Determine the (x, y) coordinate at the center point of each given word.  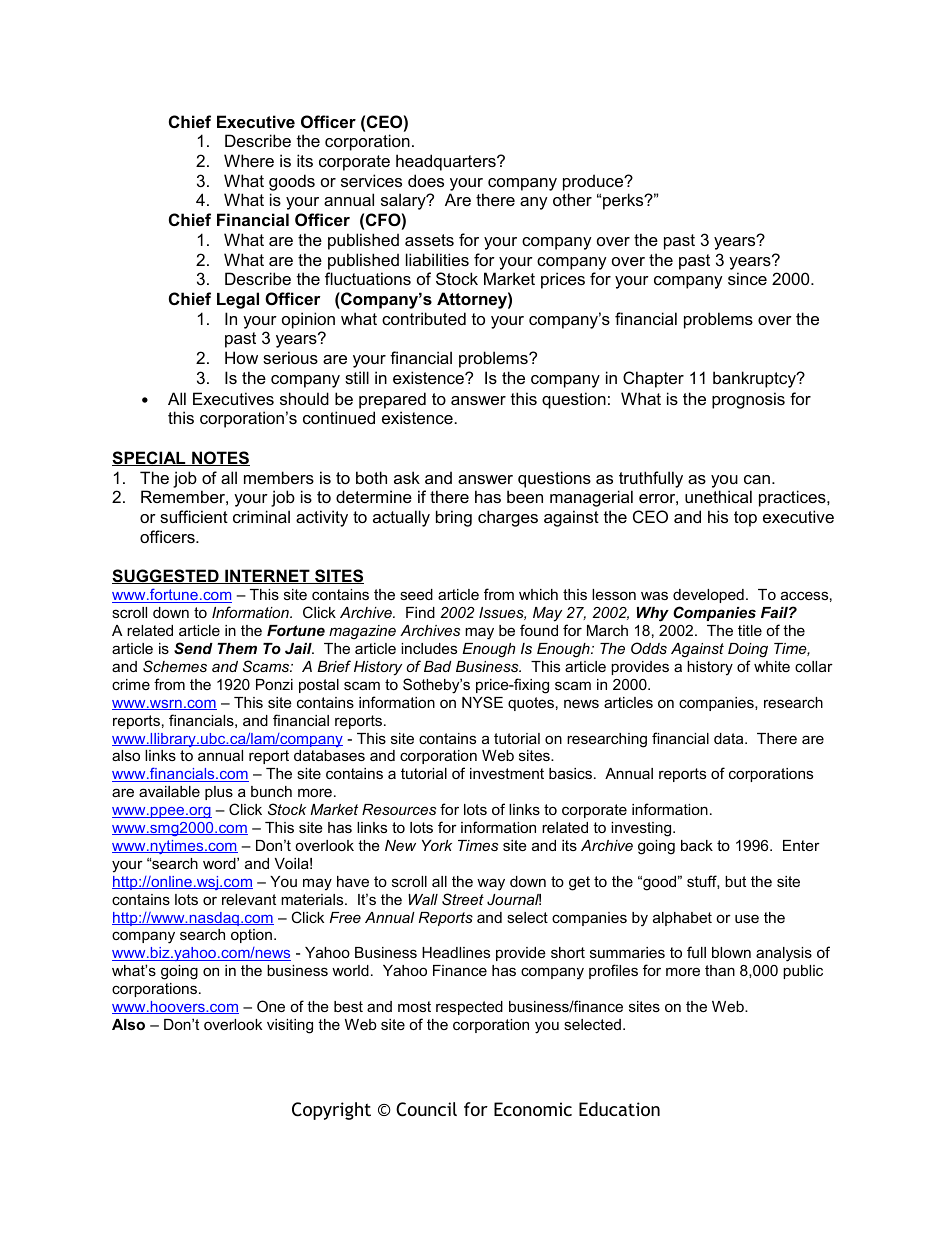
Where (249, 160)
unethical (718, 496)
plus (219, 793)
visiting (290, 1026)
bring (454, 518)
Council (426, 1109)
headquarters (447, 162)
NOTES (220, 458)
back (697, 845)
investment (507, 773)
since (747, 278)
